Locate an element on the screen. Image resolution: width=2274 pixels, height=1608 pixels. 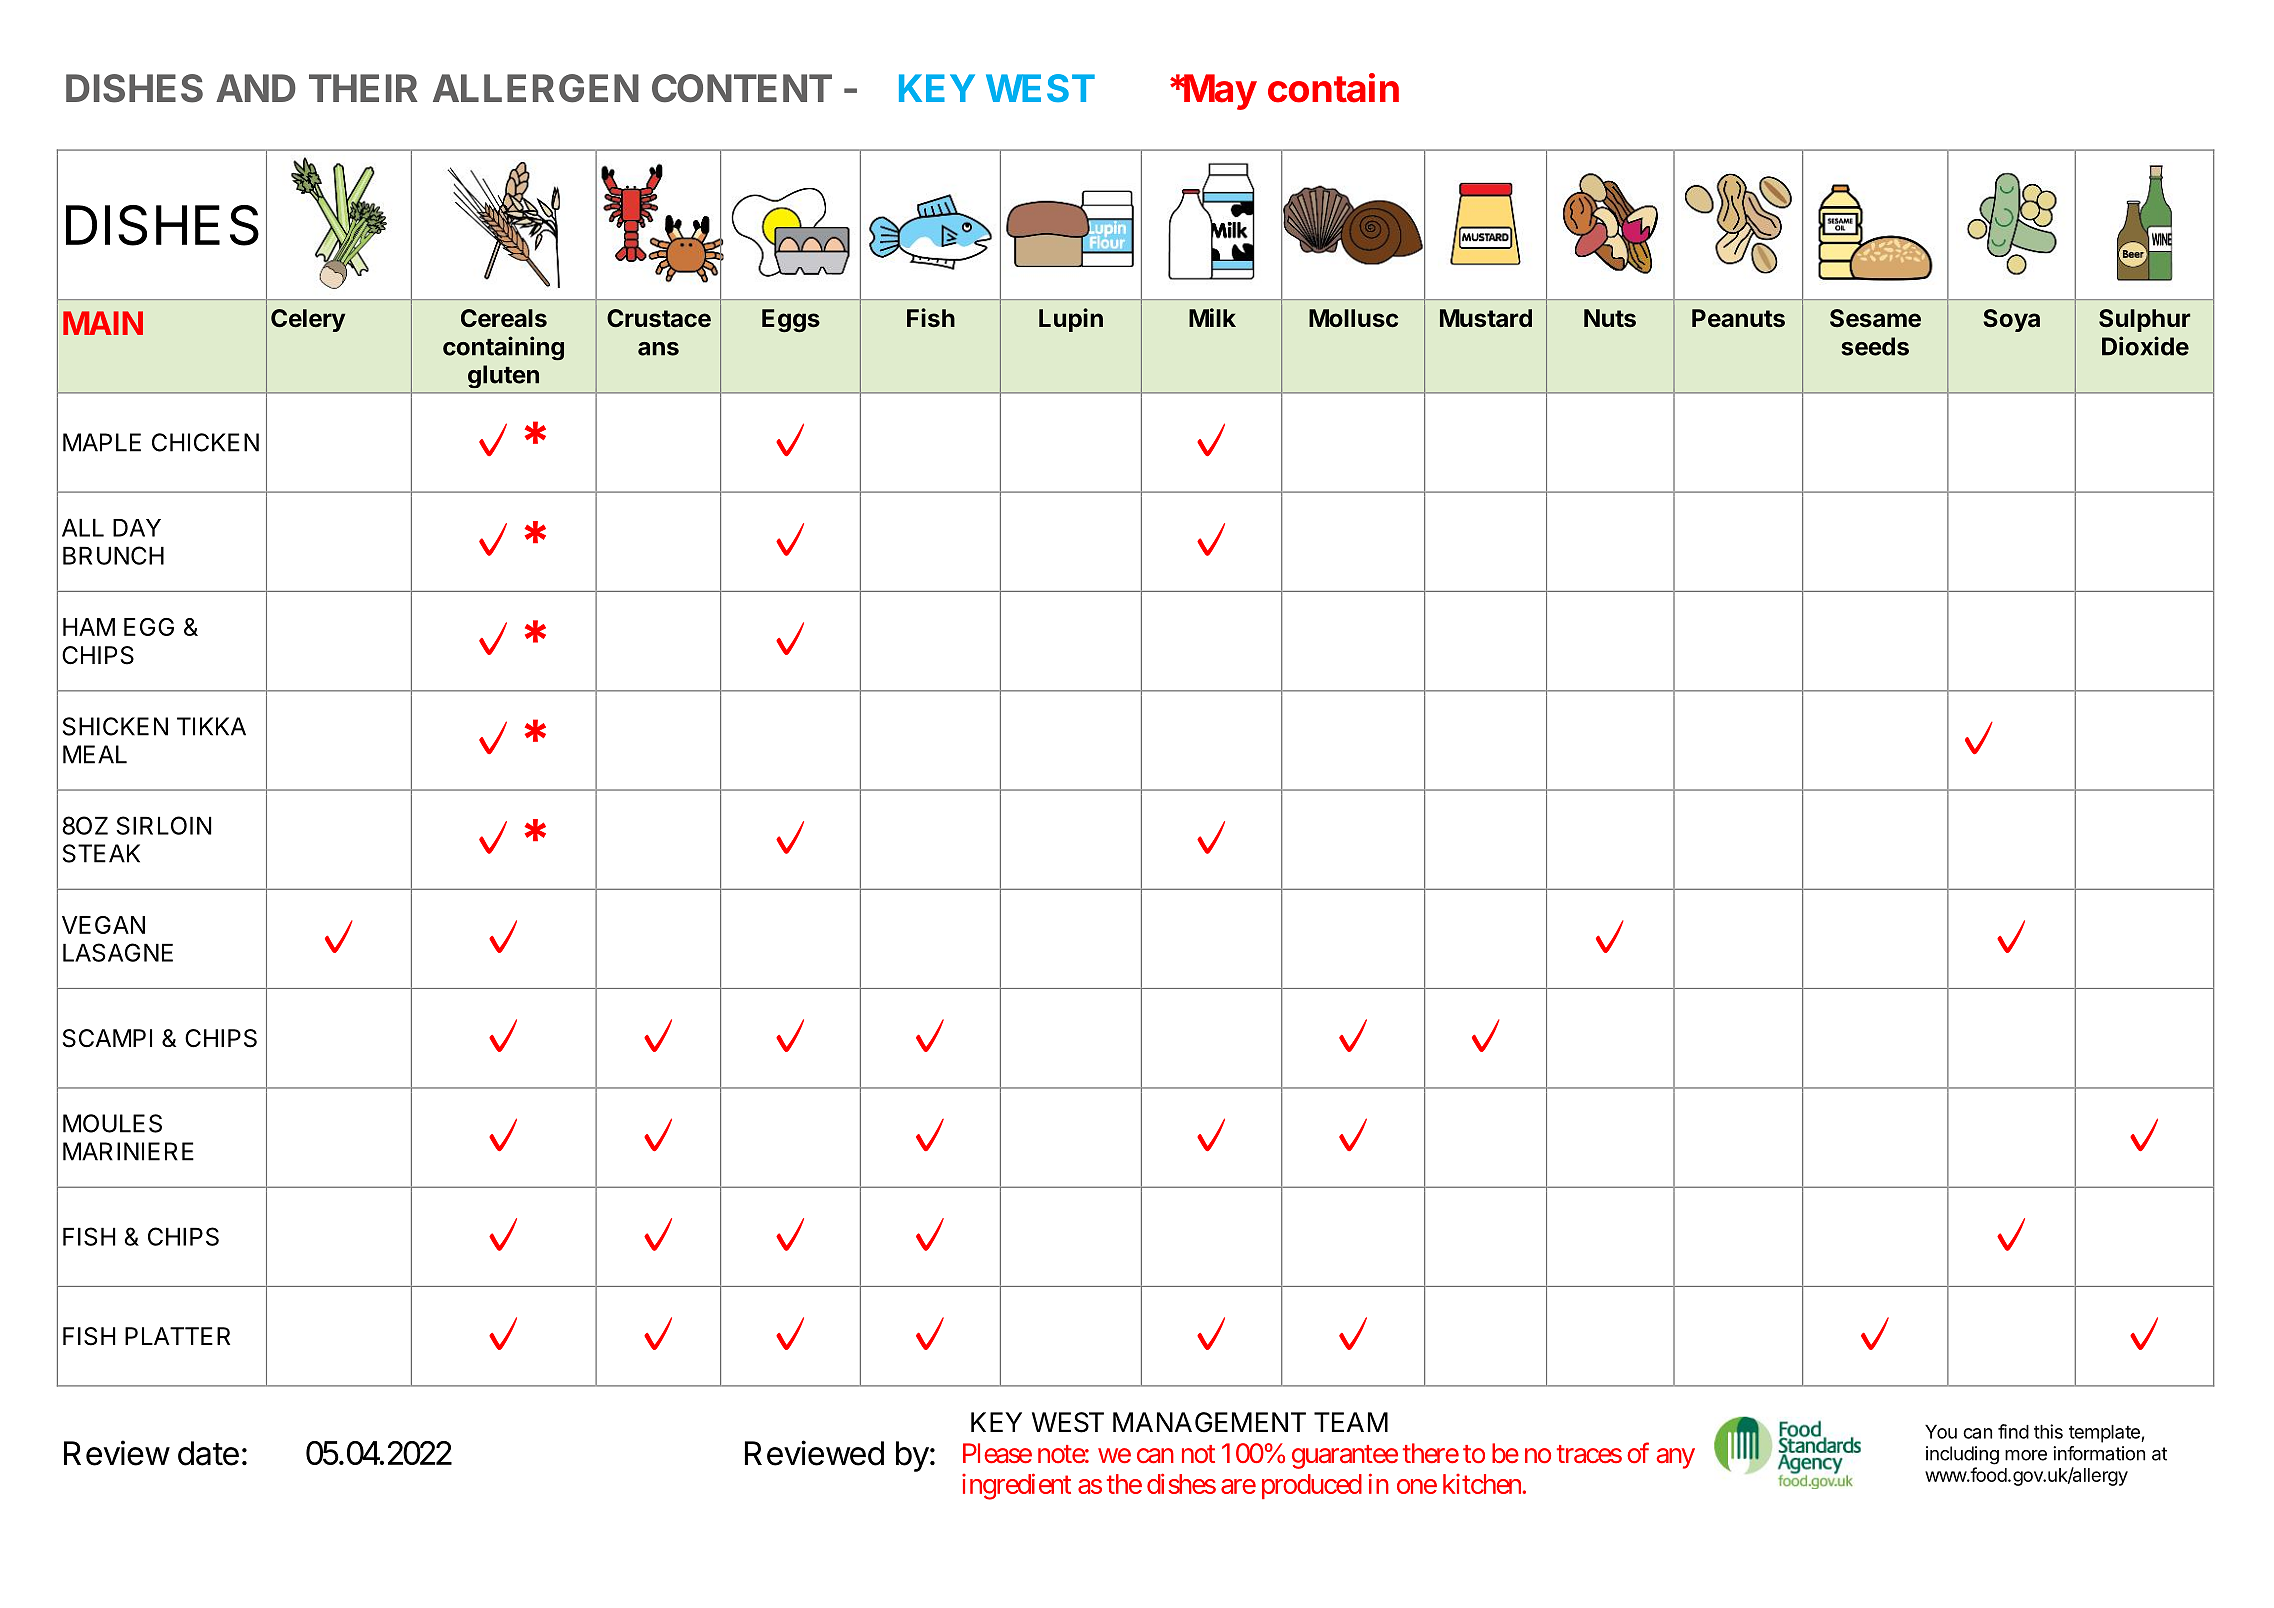
LASAGNE is located at coordinates (118, 952).
